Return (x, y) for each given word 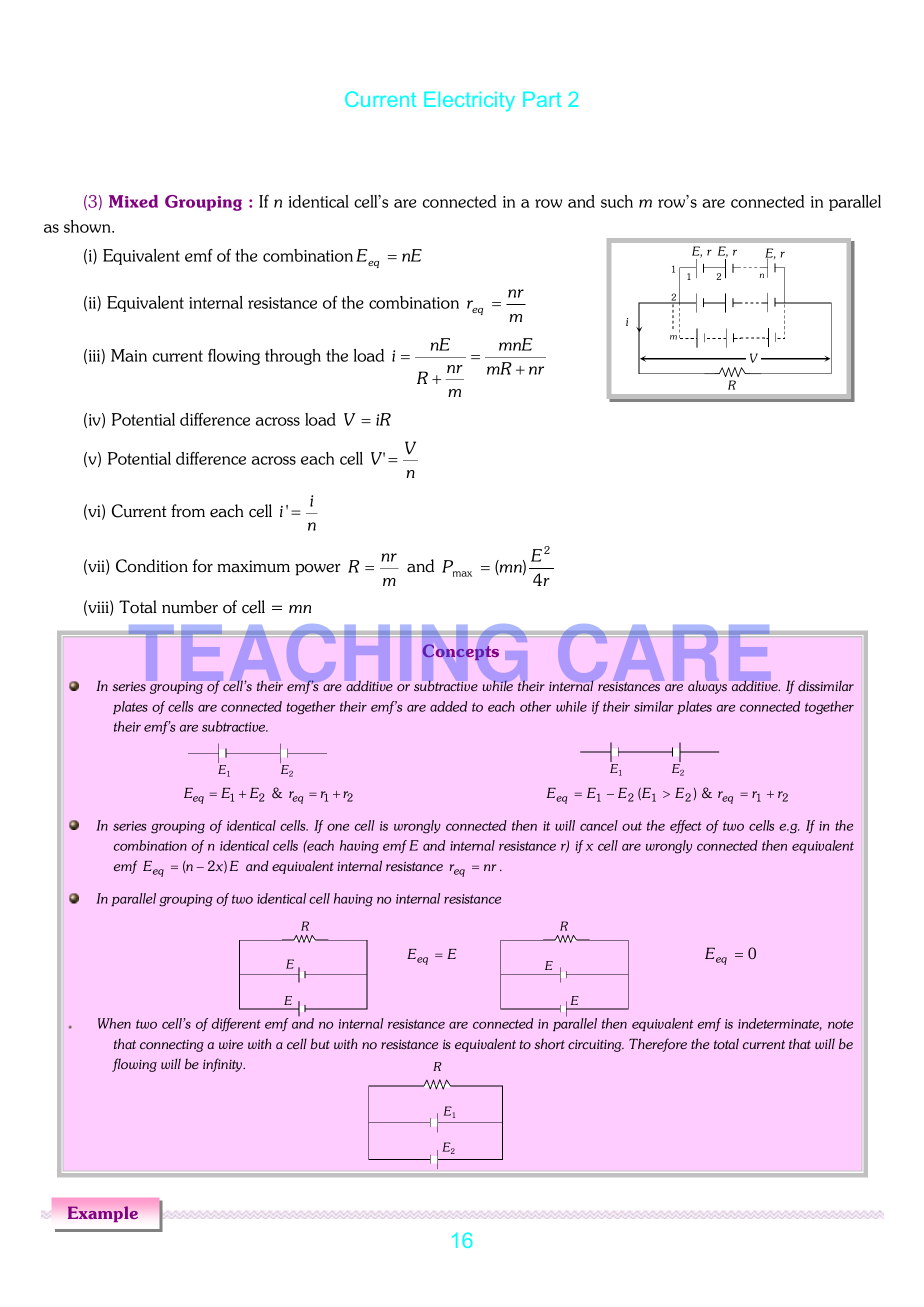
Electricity (469, 101)
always (707, 687)
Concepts (461, 652)
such (617, 201)
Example (103, 1214)
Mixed (133, 201)
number (190, 607)
